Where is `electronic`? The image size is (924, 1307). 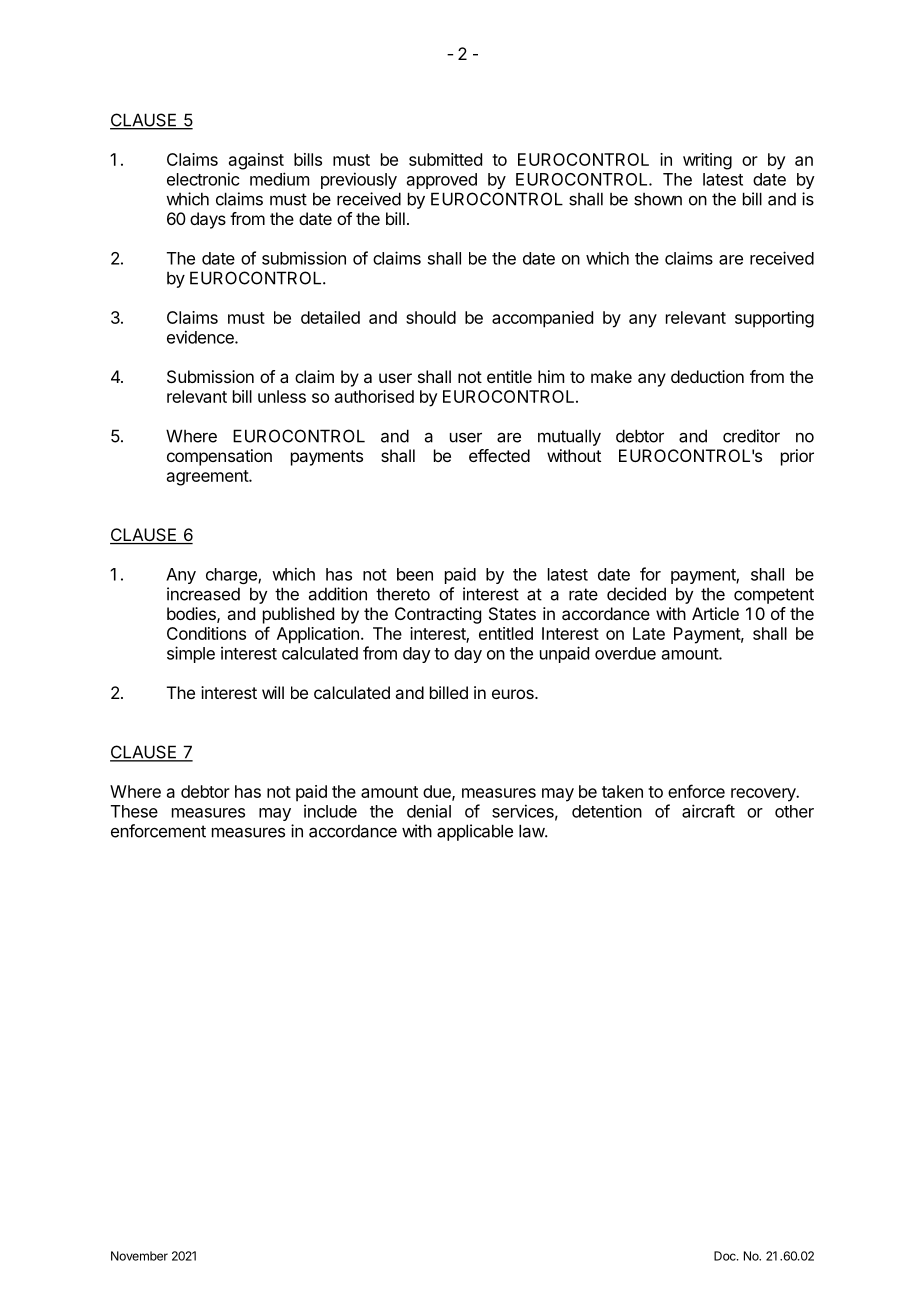
electronic is located at coordinates (203, 179).
